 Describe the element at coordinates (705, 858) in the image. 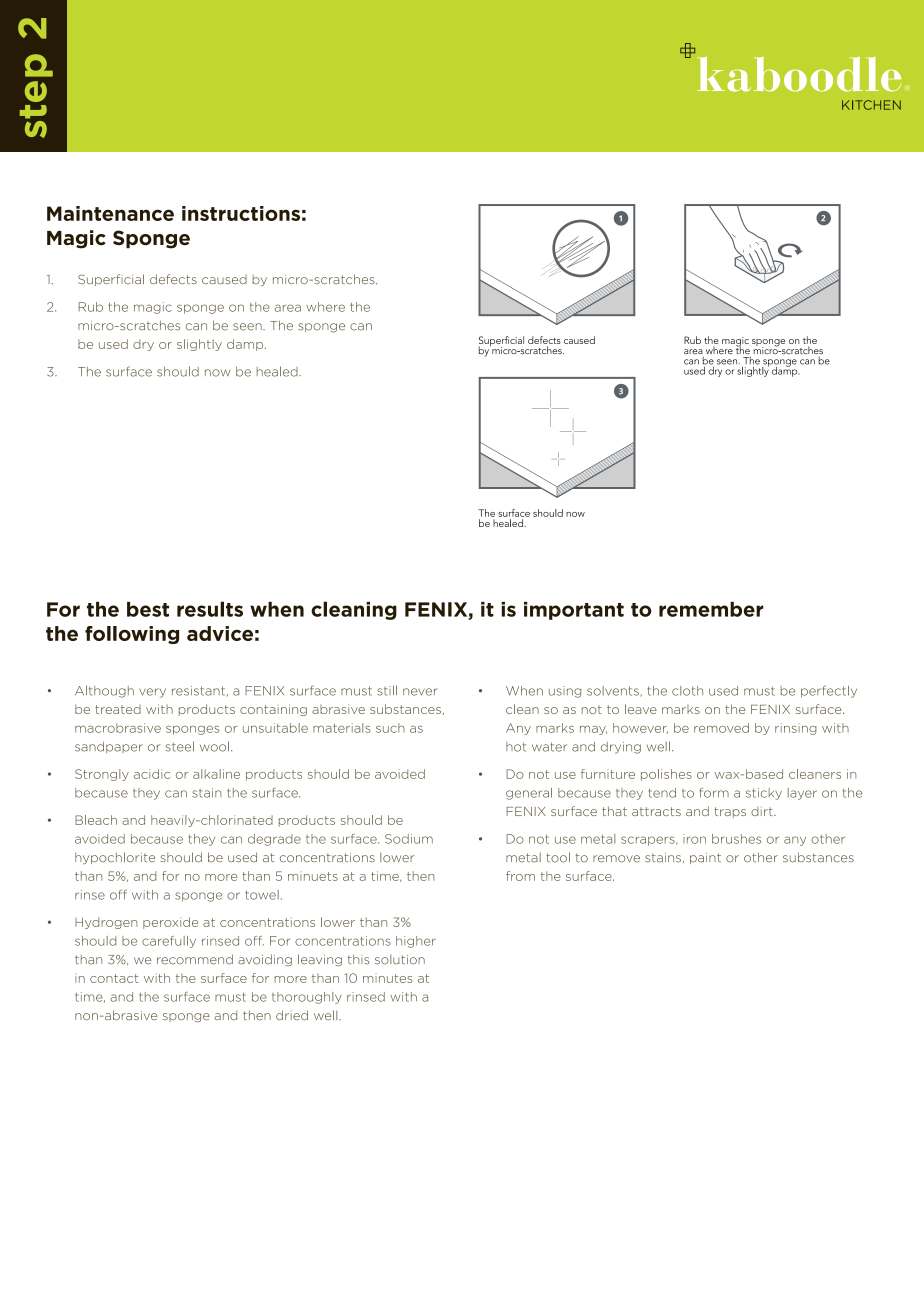

I see `paint` at that location.
